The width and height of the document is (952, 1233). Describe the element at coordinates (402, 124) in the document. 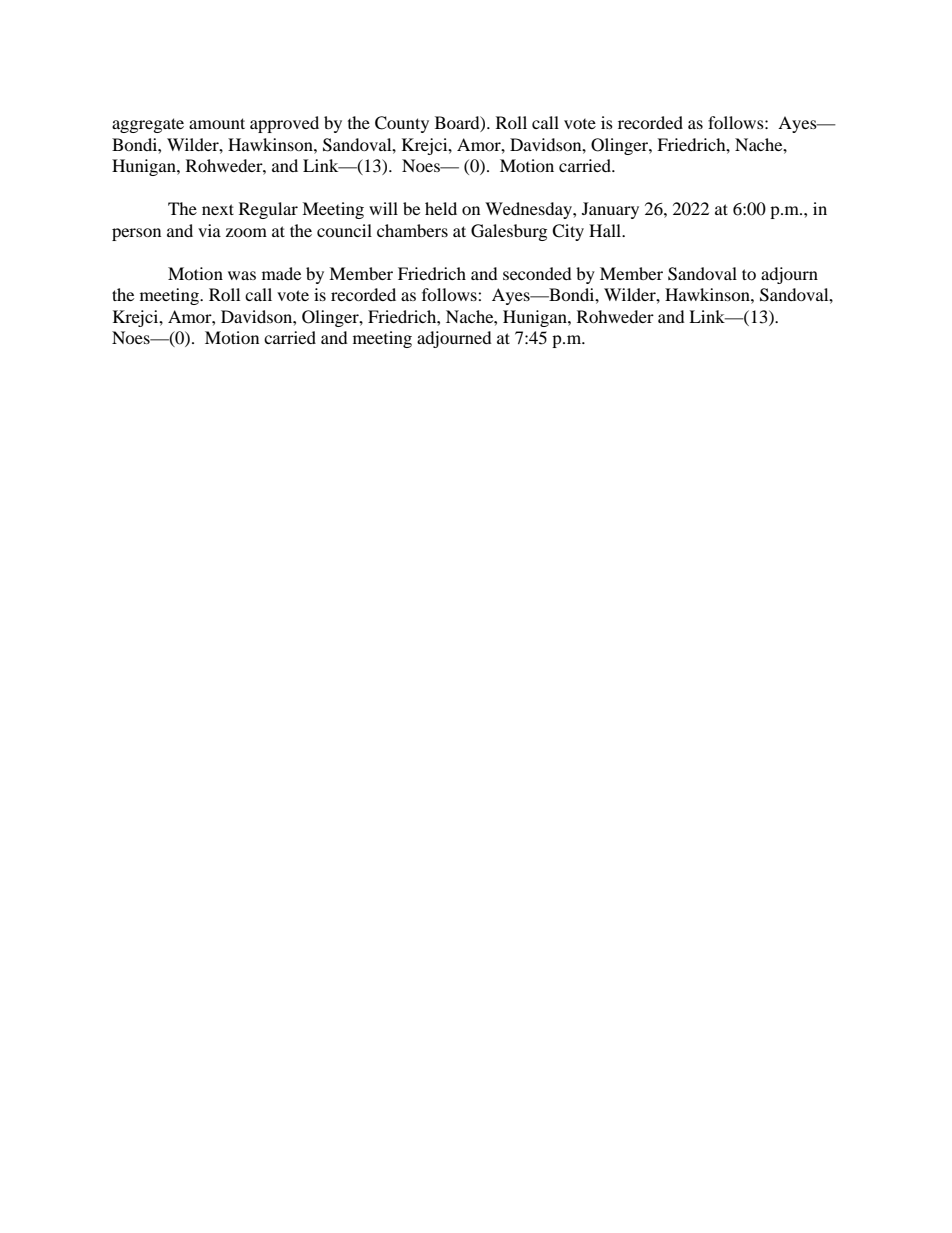

I see `County` at that location.
